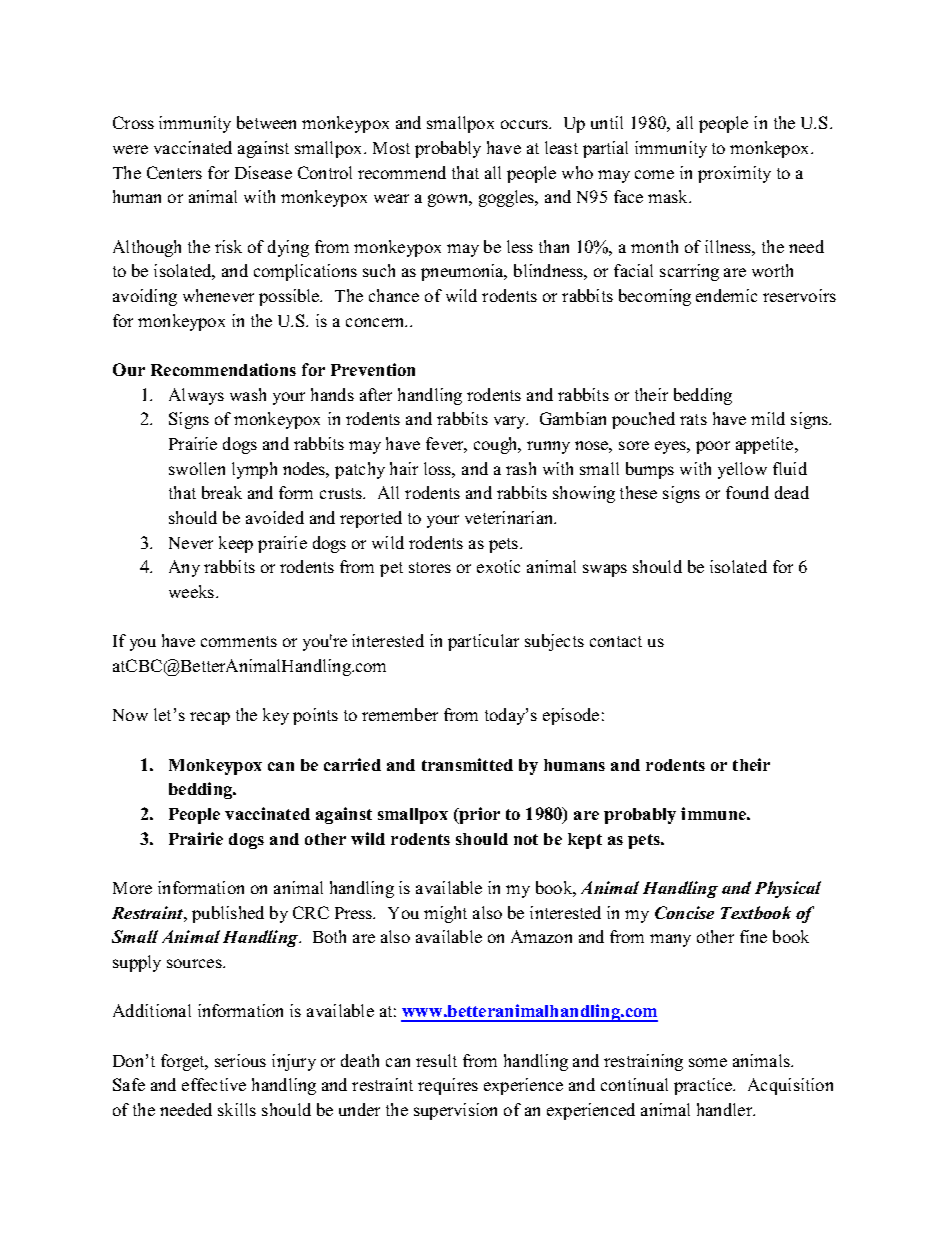 This page has width=952, height=1233. What do you see at coordinates (191, 591) in the page?
I see `weeks` at bounding box center [191, 591].
